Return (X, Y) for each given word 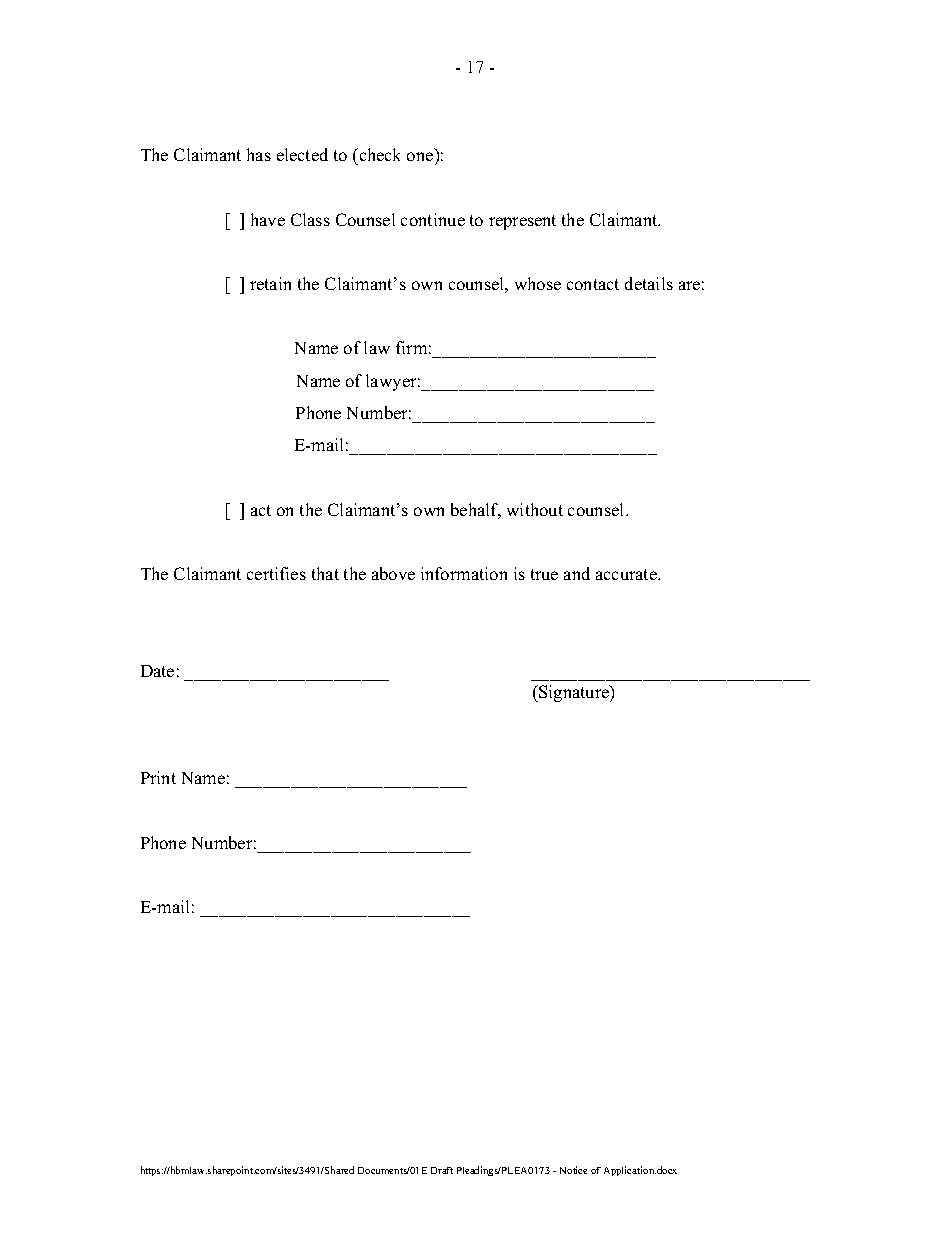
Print (158, 777)
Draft (442, 1170)
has (259, 154)
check (378, 154)
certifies (276, 573)
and (577, 573)
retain (270, 283)
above (393, 573)
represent (522, 222)
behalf (476, 511)
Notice (573, 1170)
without (535, 509)
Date (157, 671)
